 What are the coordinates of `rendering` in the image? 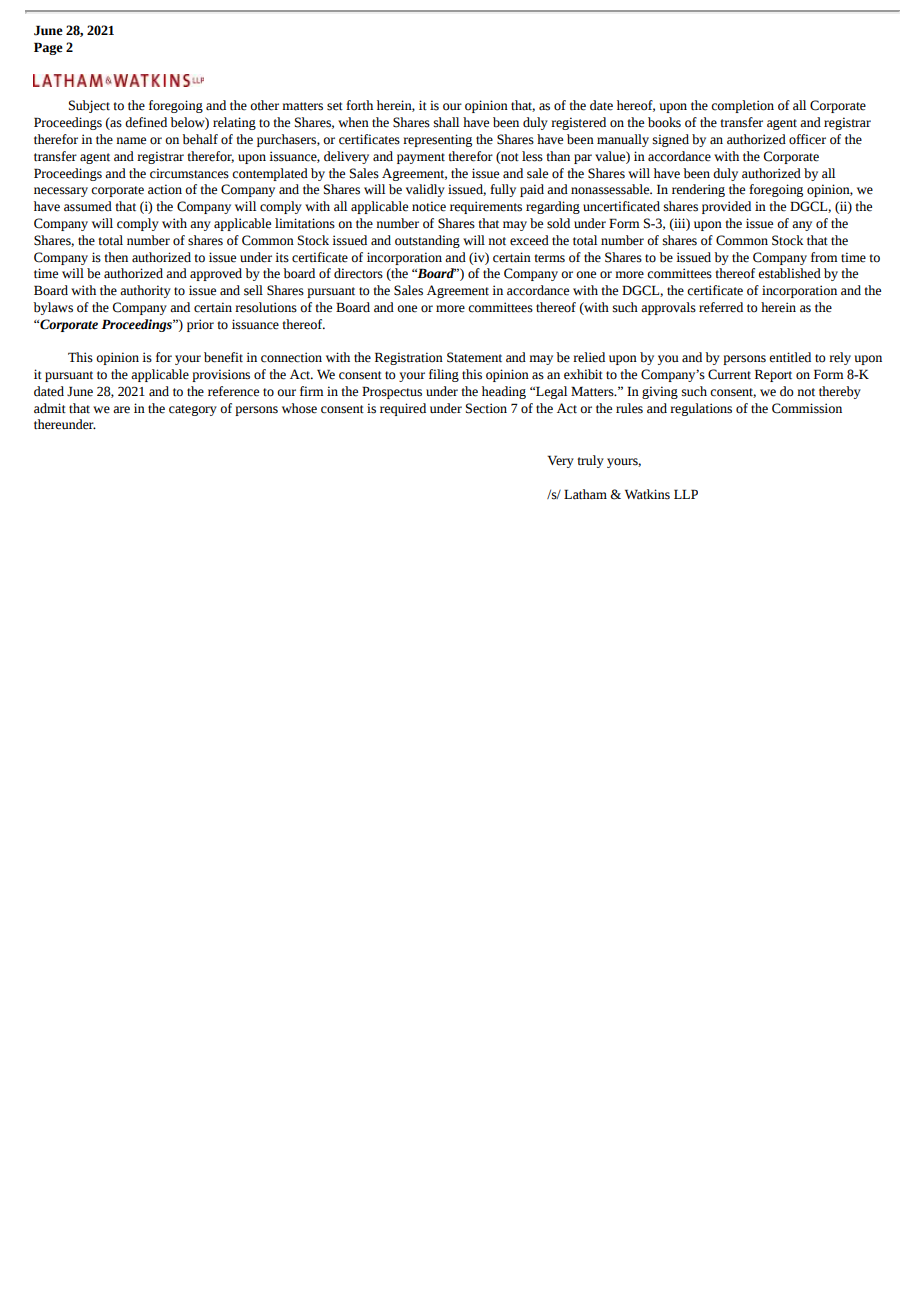 It's located at (698, 190).
